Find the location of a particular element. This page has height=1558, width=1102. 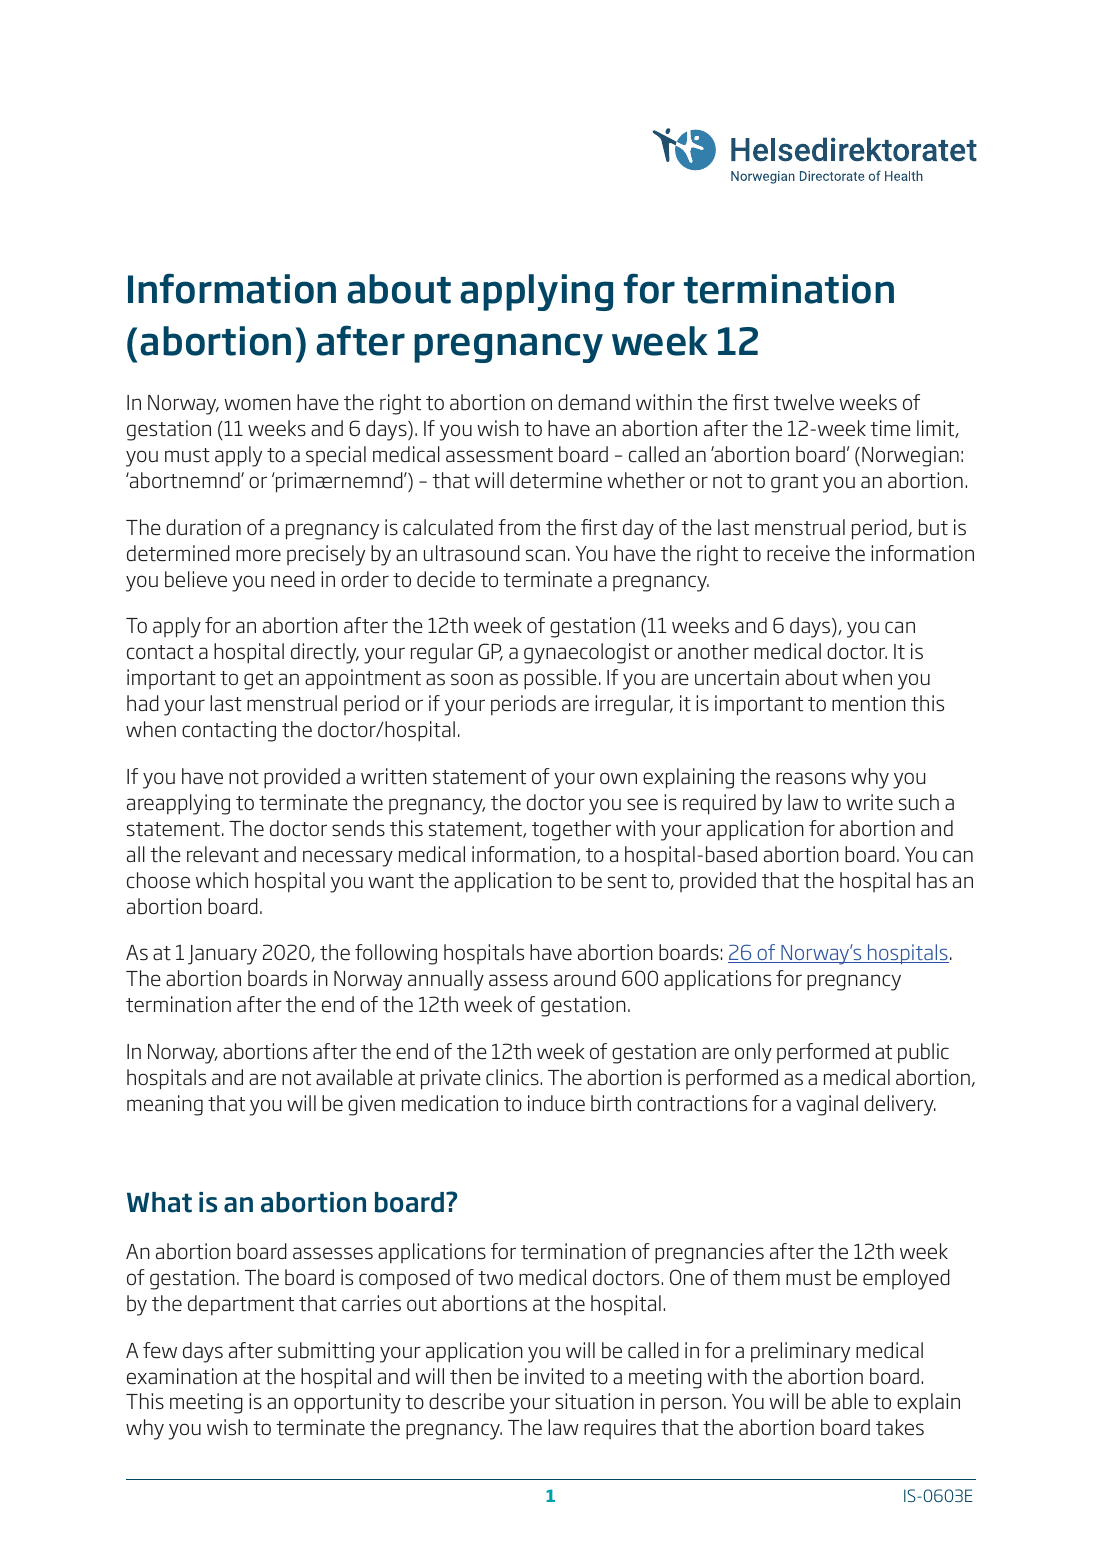

which is located at coordinates (222, 880).
